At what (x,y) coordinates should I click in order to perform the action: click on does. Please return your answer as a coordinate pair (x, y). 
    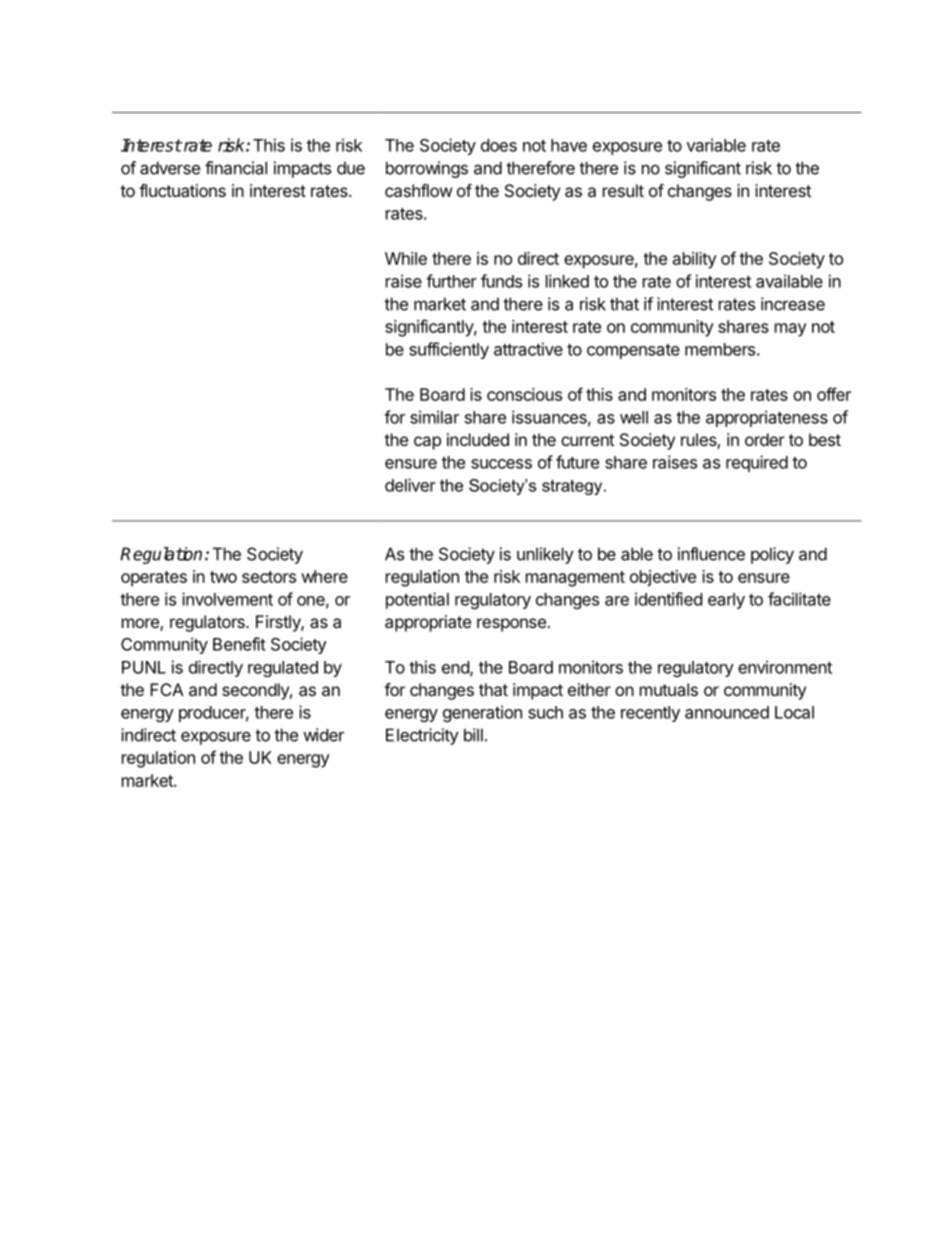
    Looking at the image, I should click on (499, 145).
